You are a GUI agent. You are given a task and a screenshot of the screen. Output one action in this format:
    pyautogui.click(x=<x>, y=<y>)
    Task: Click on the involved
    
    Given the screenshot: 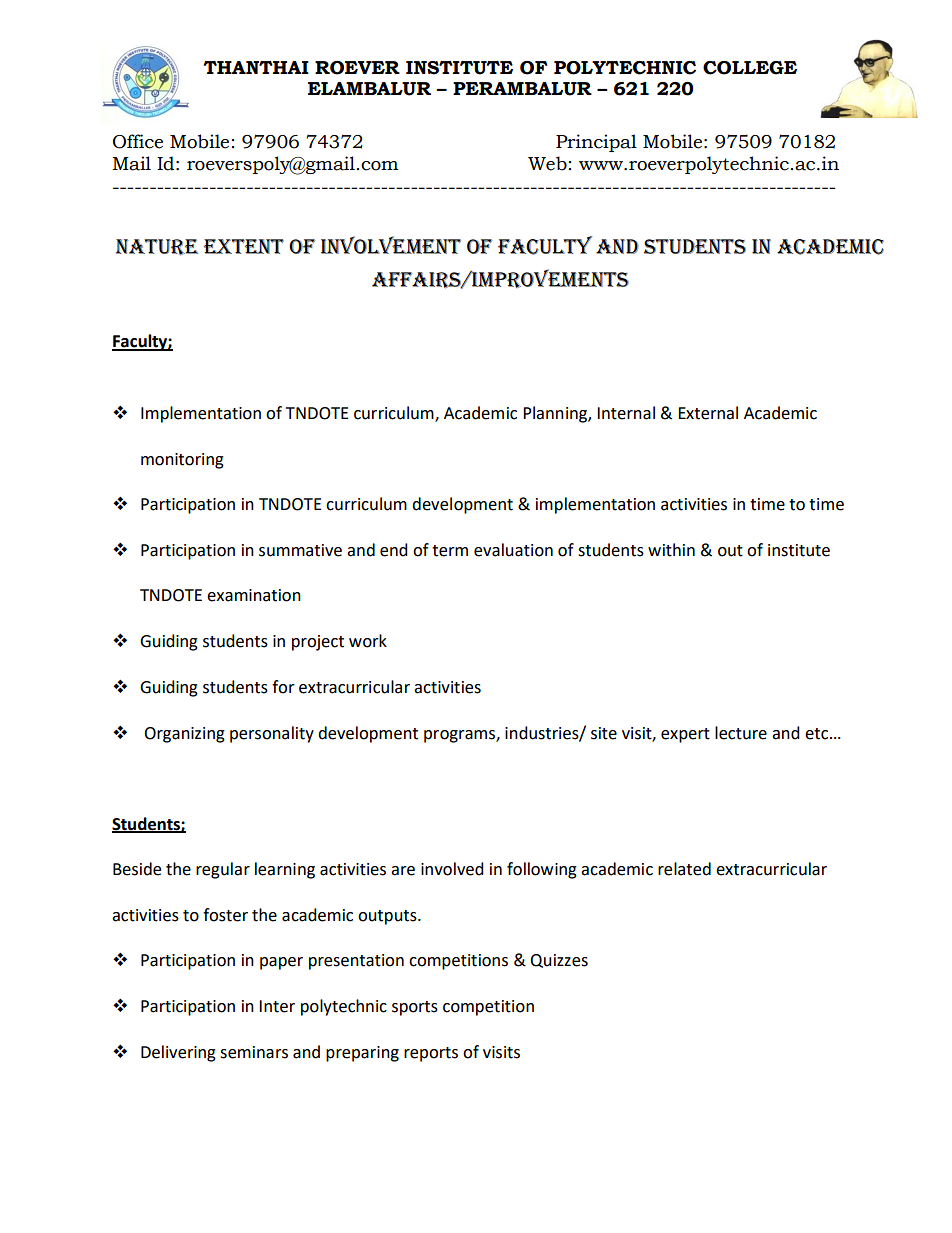 What is the action you would take?
    pyautogui.click(x=452, y=869)
